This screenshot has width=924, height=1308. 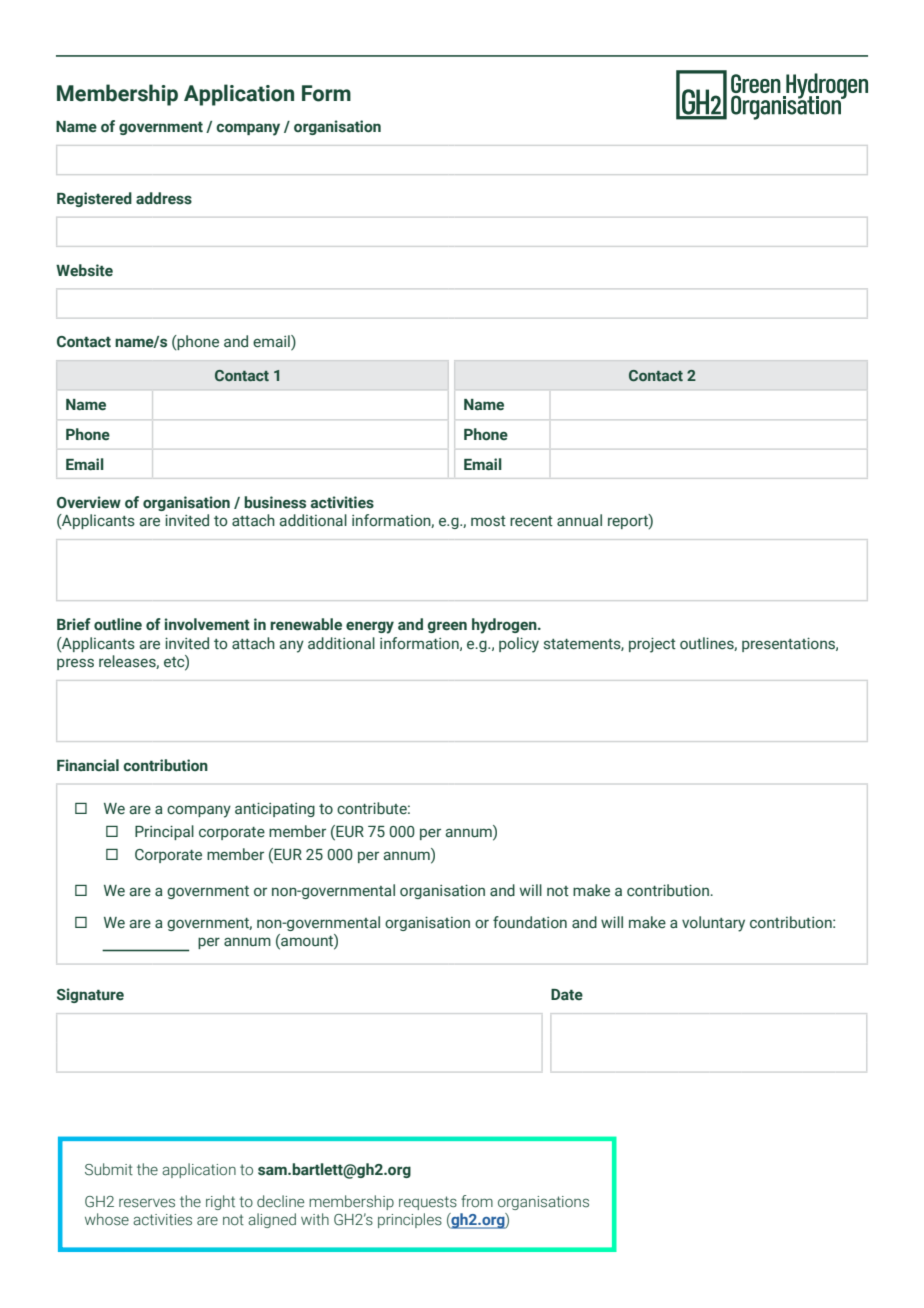 I want to click on Principal, so click(x=164, y=832).
